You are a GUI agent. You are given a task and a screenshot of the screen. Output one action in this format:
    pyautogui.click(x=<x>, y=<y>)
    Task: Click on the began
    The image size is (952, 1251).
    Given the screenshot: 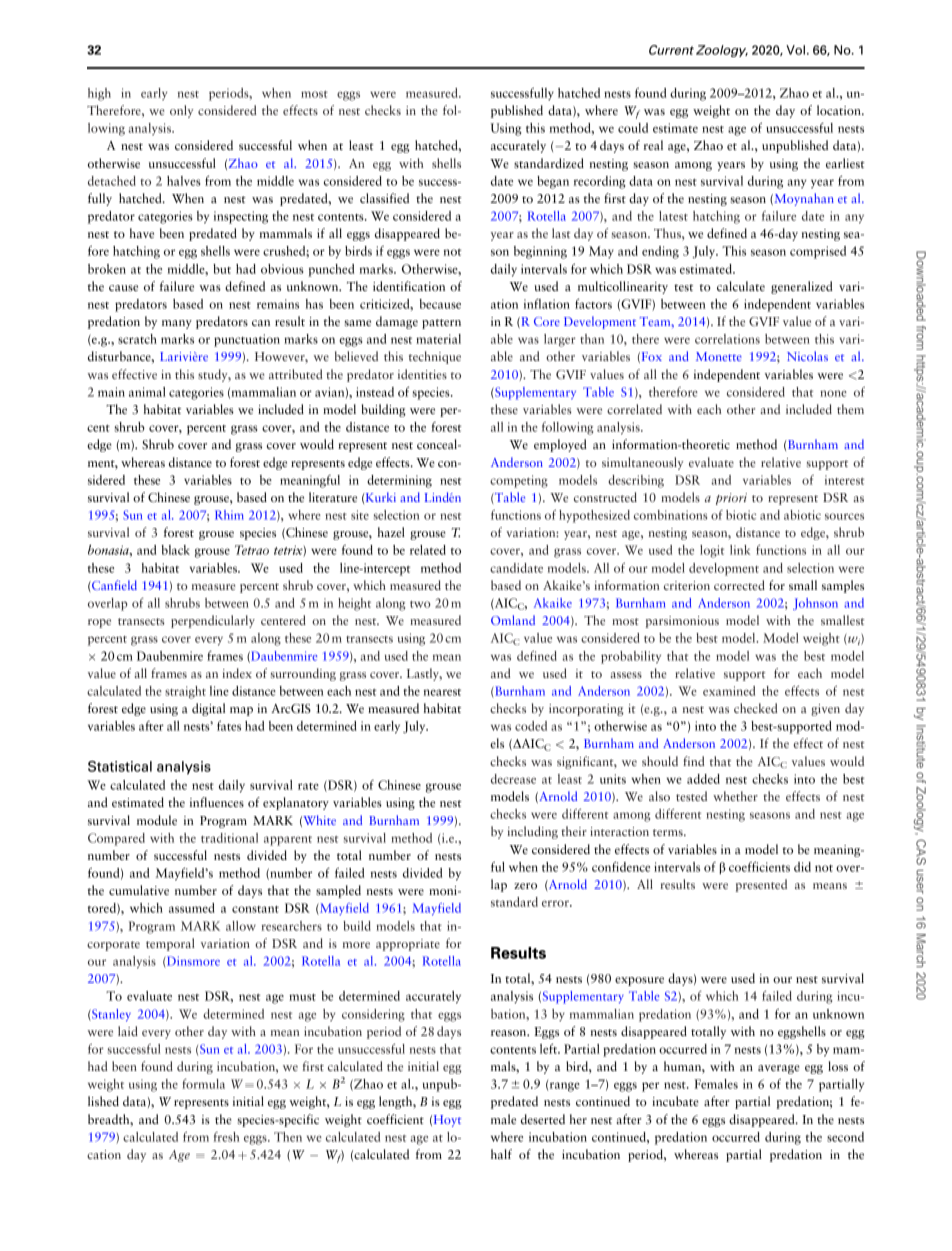 What is the action you would take?
    pyautogui.click(x=553, y=182)
